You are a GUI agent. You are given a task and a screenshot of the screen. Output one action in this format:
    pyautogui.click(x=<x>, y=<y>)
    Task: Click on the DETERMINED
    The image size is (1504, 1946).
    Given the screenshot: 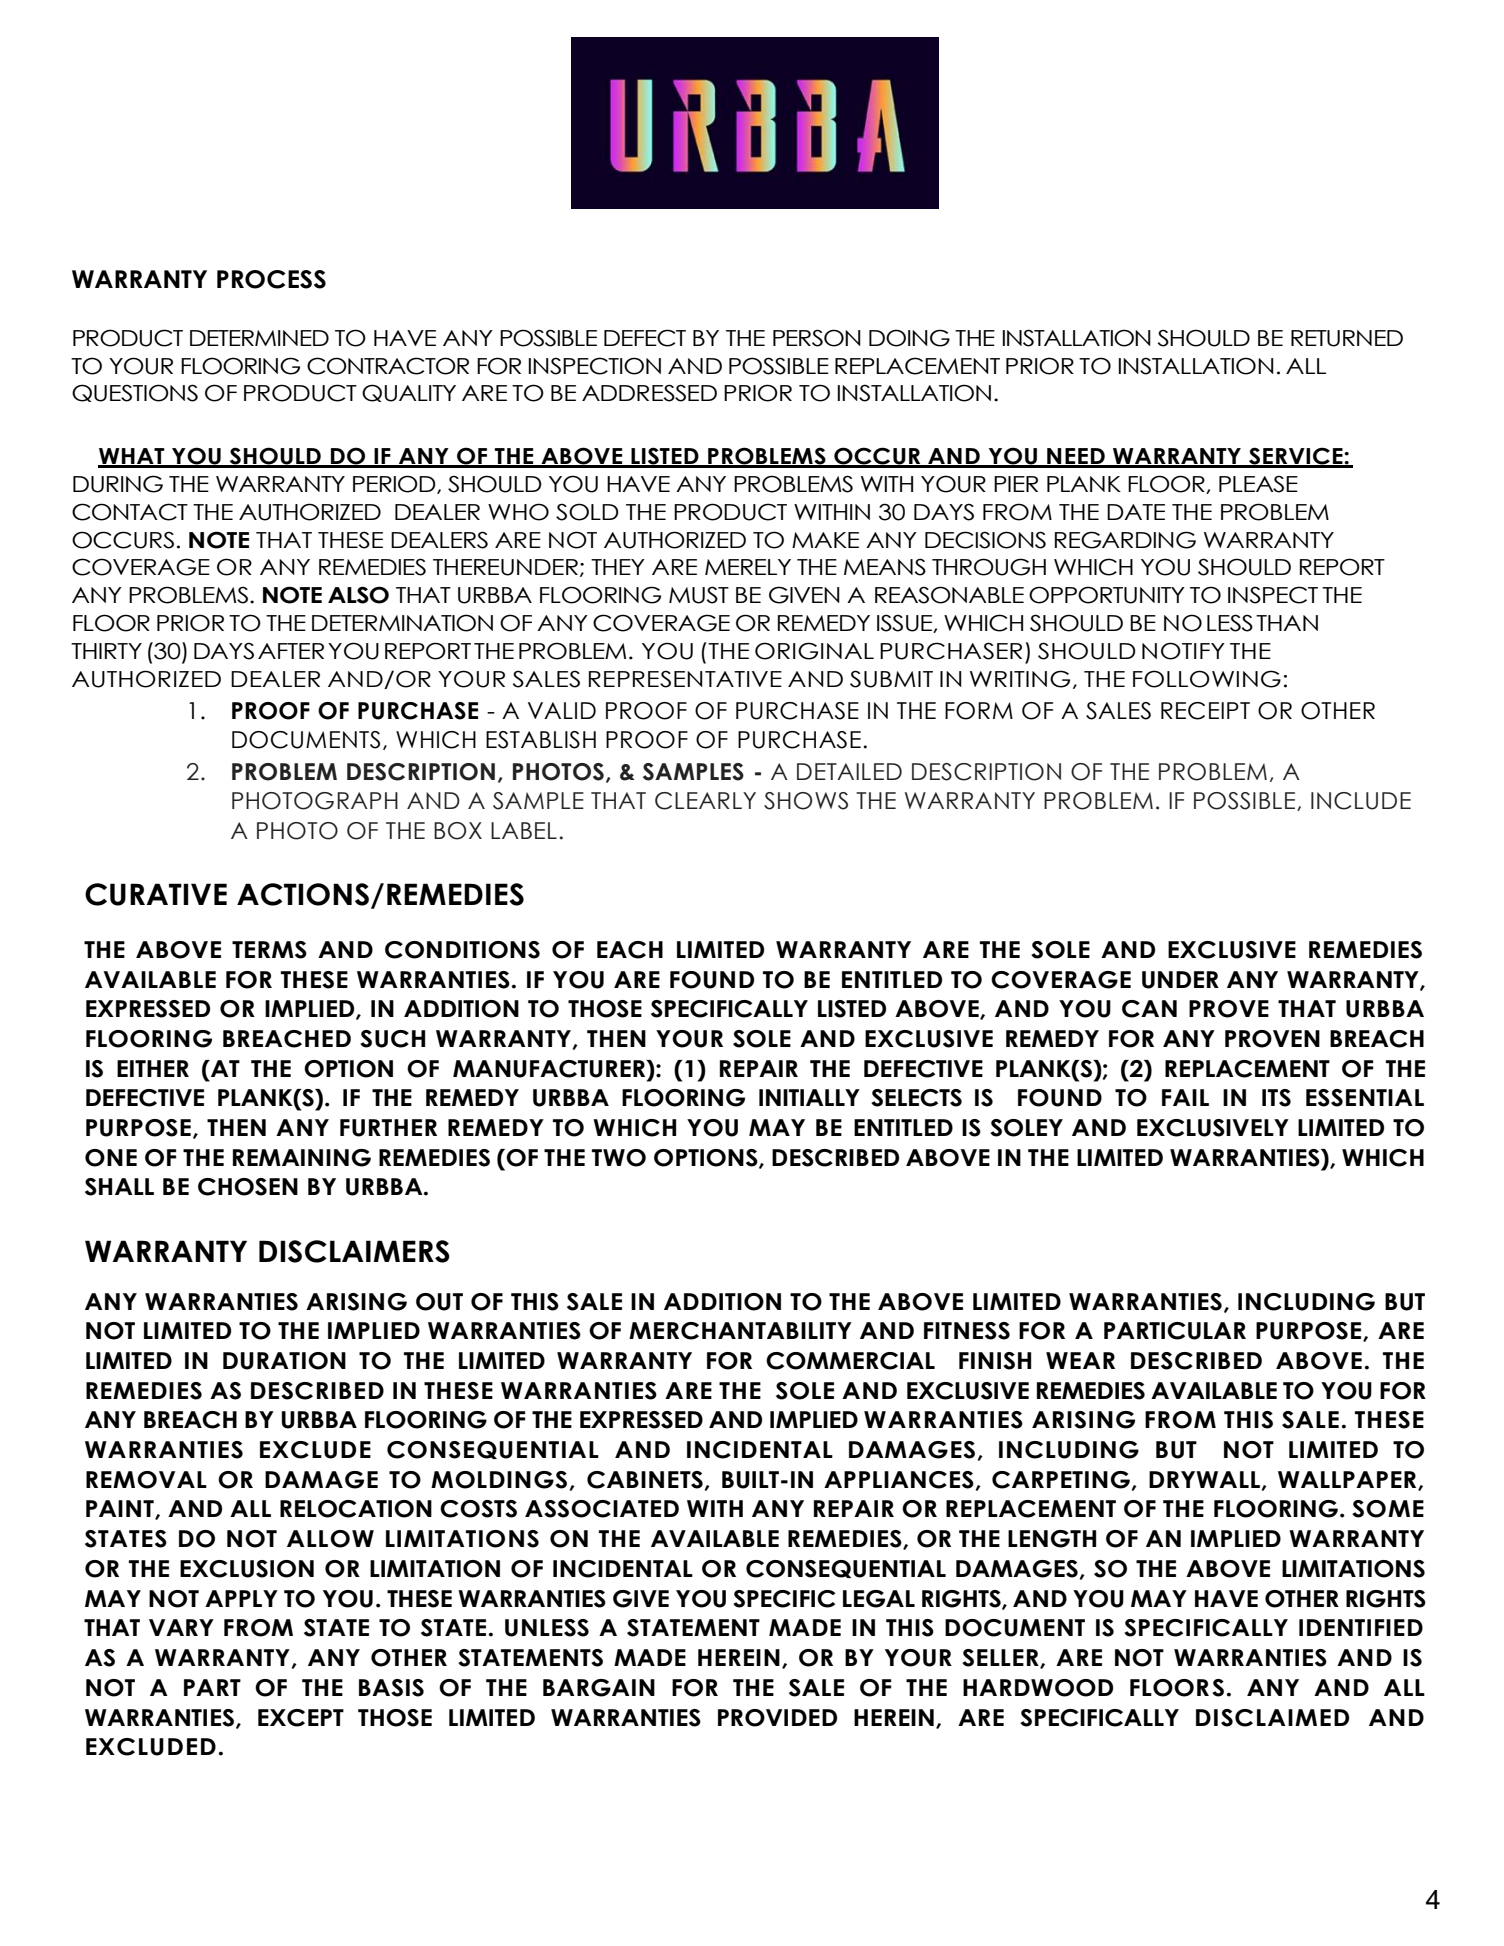 What is the action you would take?
    pyautogui.click(x=259, y=338)
